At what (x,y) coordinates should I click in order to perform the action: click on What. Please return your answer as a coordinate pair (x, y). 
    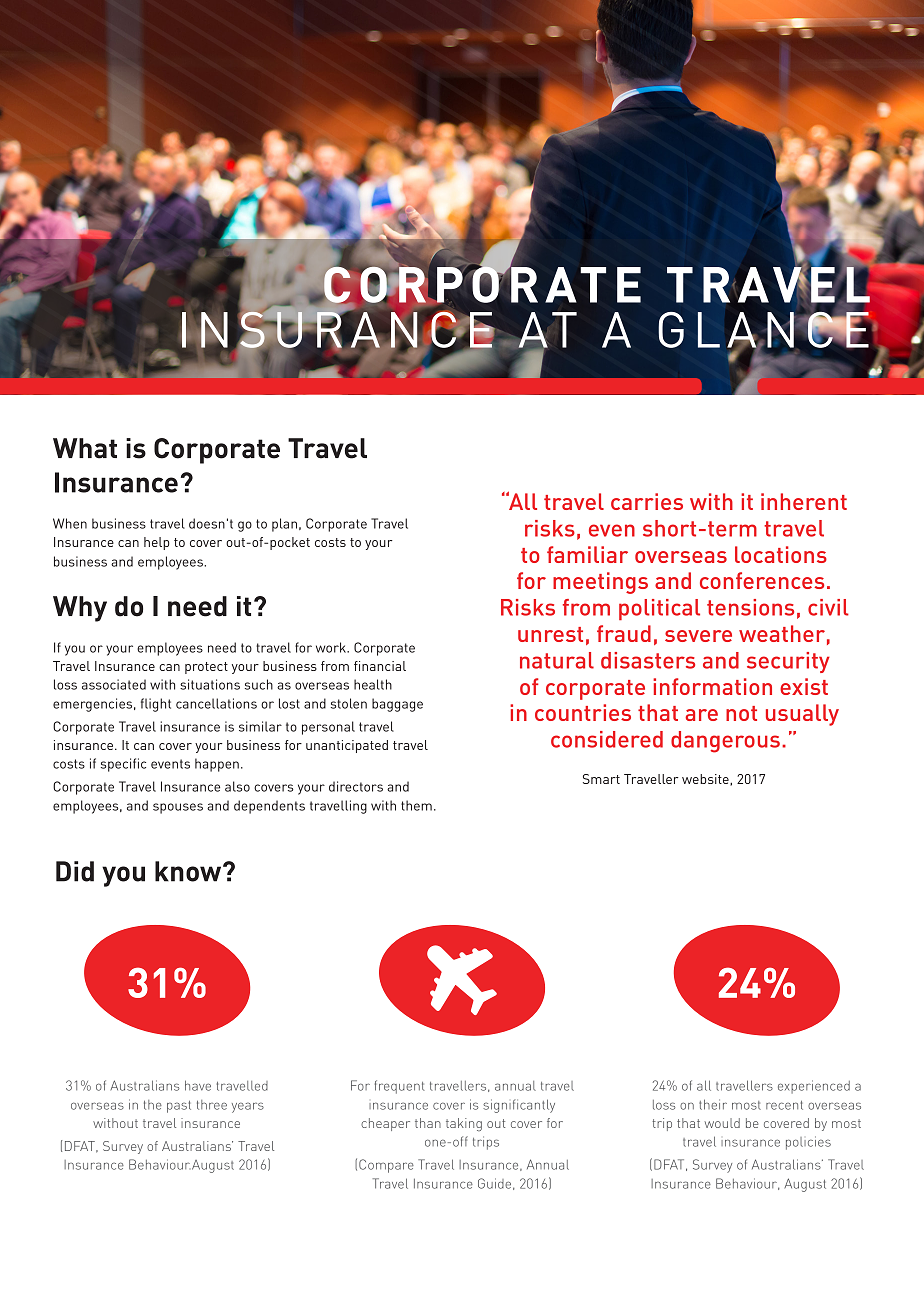
    Looking at the image, I should click on (85, 448).
